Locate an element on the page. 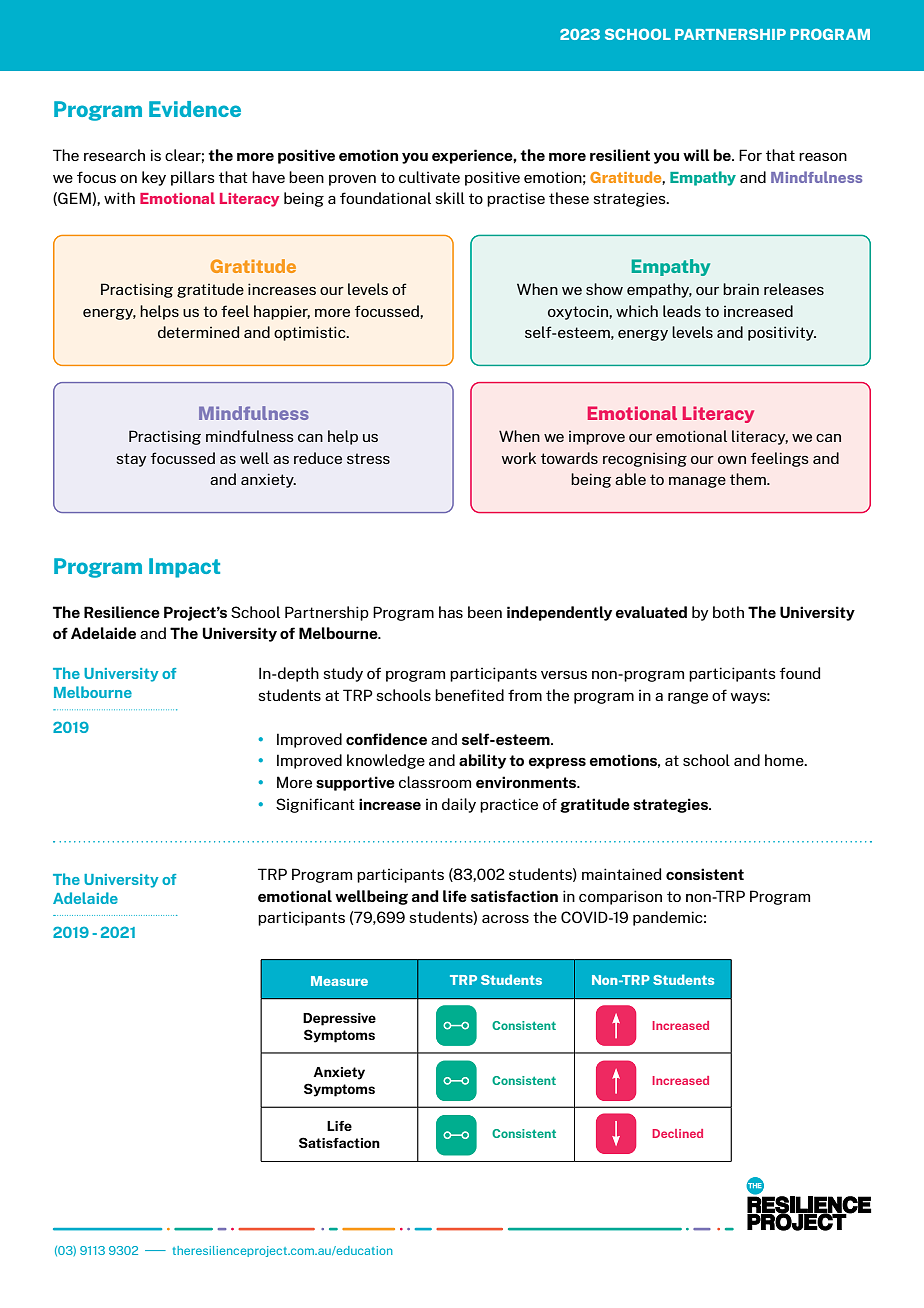 This document has height=1308, width=924. benefited is located at coordinates (469, 695).
